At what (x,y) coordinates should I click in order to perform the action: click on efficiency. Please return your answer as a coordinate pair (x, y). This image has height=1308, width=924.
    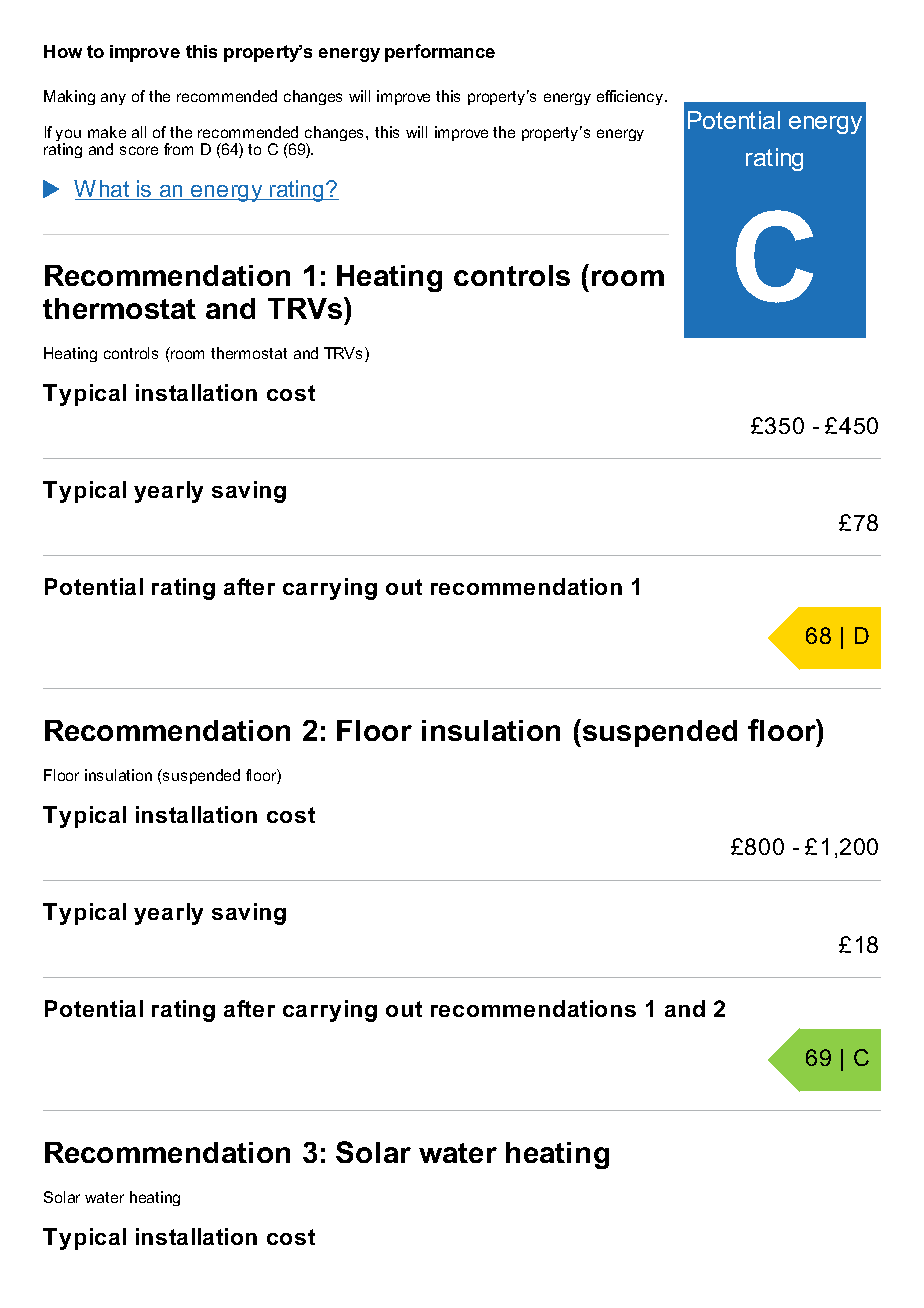
    Looking at the image, I should click on (631, 97).
